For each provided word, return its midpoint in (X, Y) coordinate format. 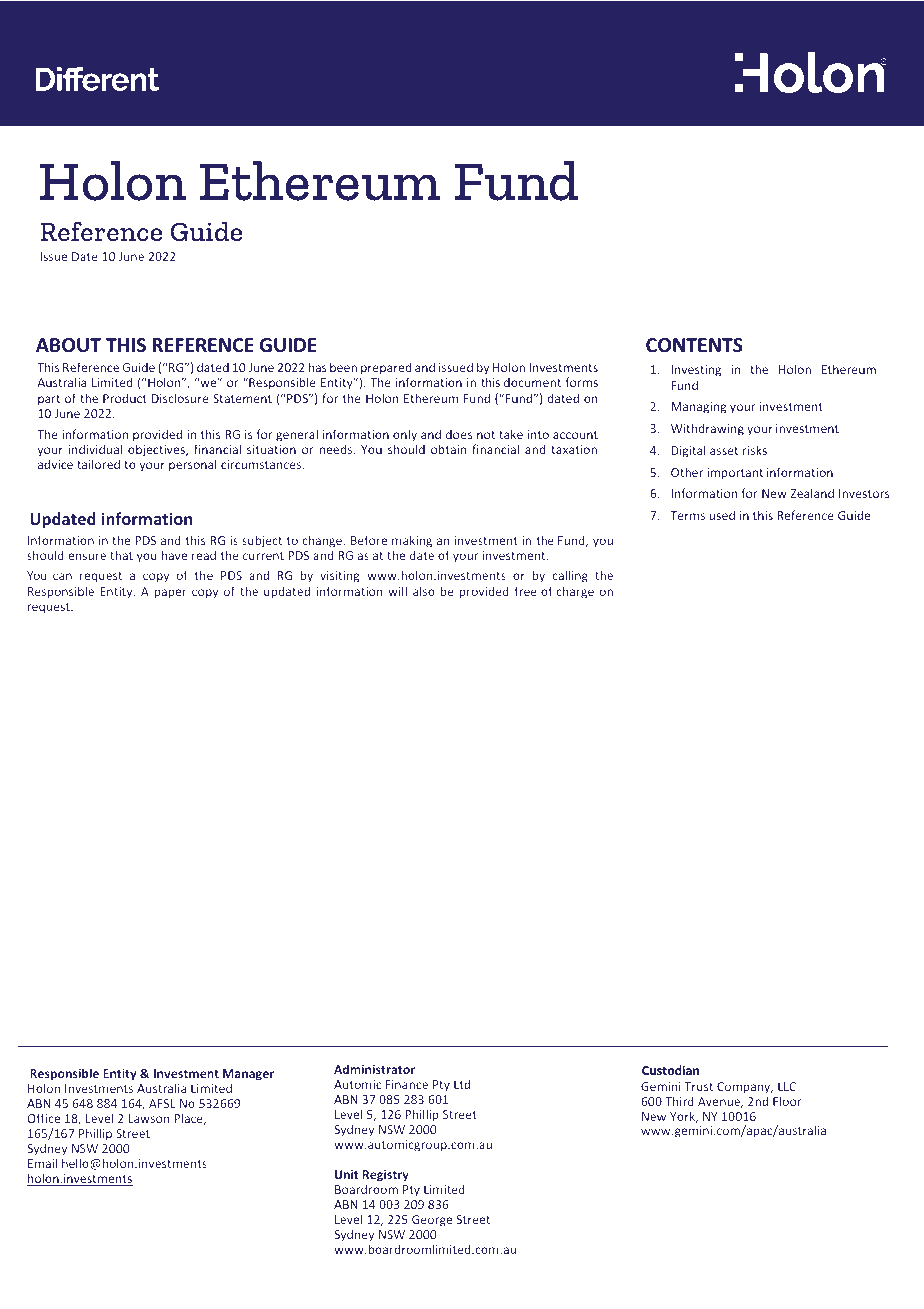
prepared (386, 368)
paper (171, 594)
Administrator (374, 1069)
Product (125, 398)
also (424, 591)
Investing (696, 371)
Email (42, 1163)
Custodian (670, 1070)
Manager (248, 1075)
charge (575, 592)
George (432, 1221)
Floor (787, 1101)
